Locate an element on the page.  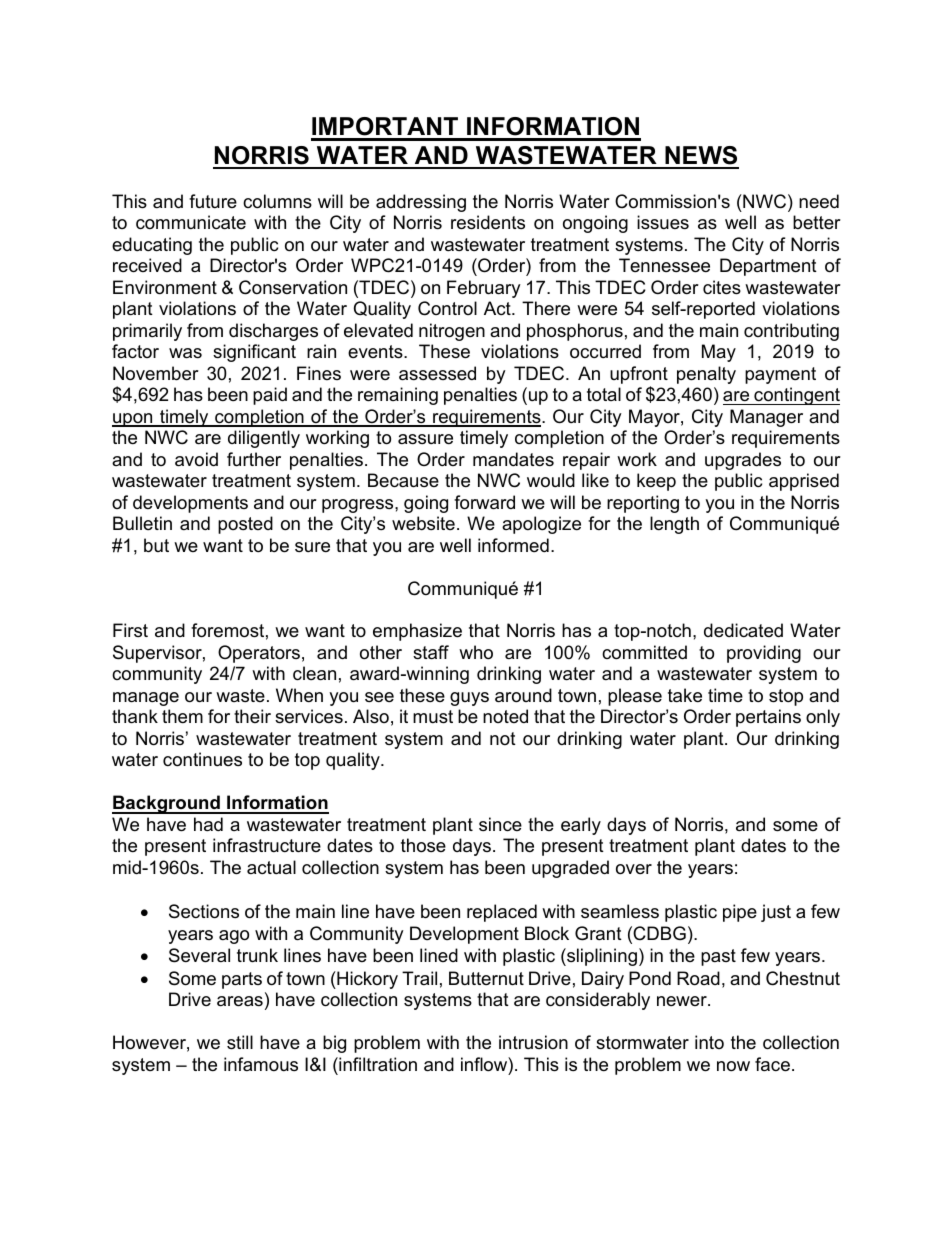
intrusion is located at coordinates (533, 1042).
